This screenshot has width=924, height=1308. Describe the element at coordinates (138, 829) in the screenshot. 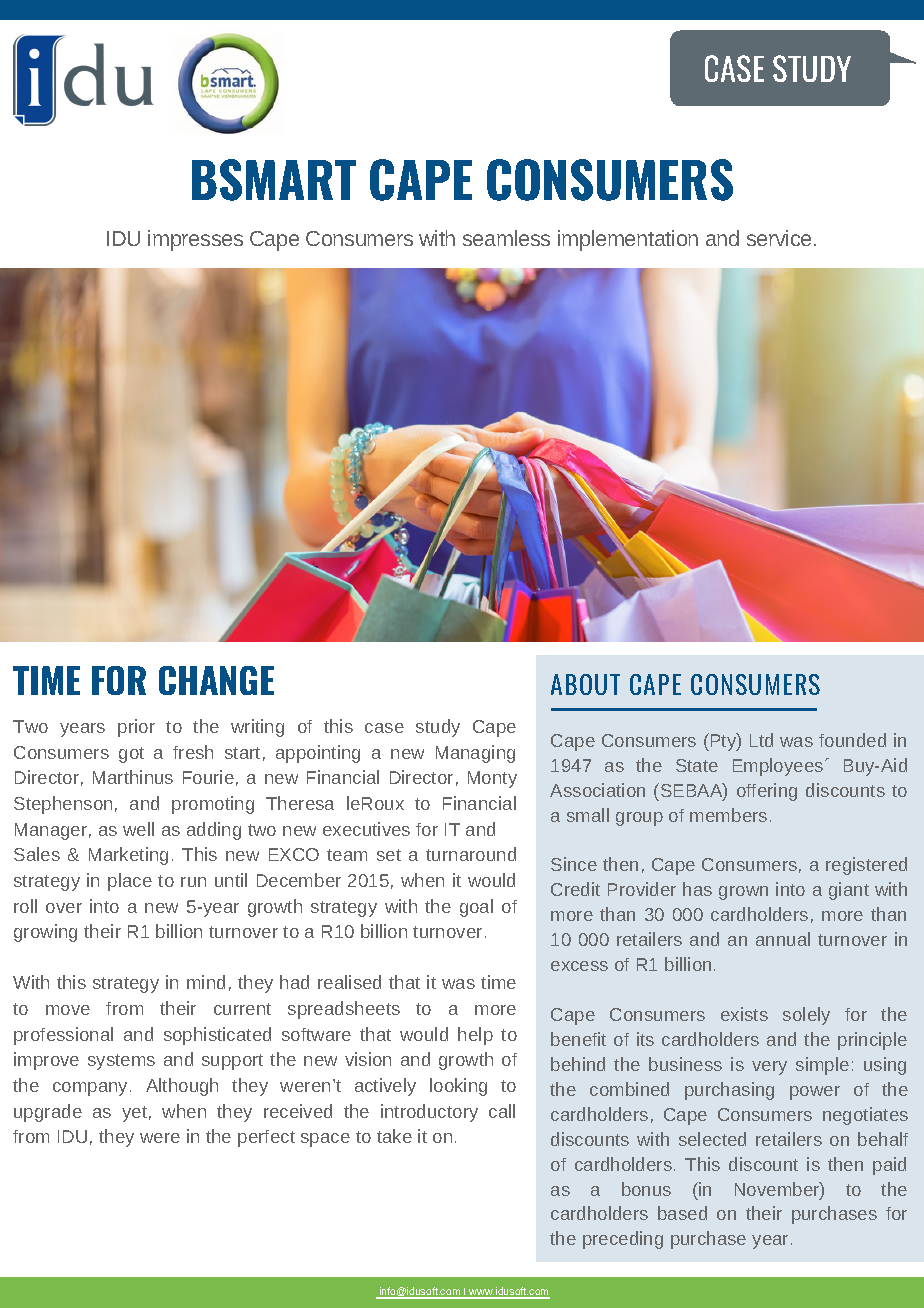

I see `well` at that location.
